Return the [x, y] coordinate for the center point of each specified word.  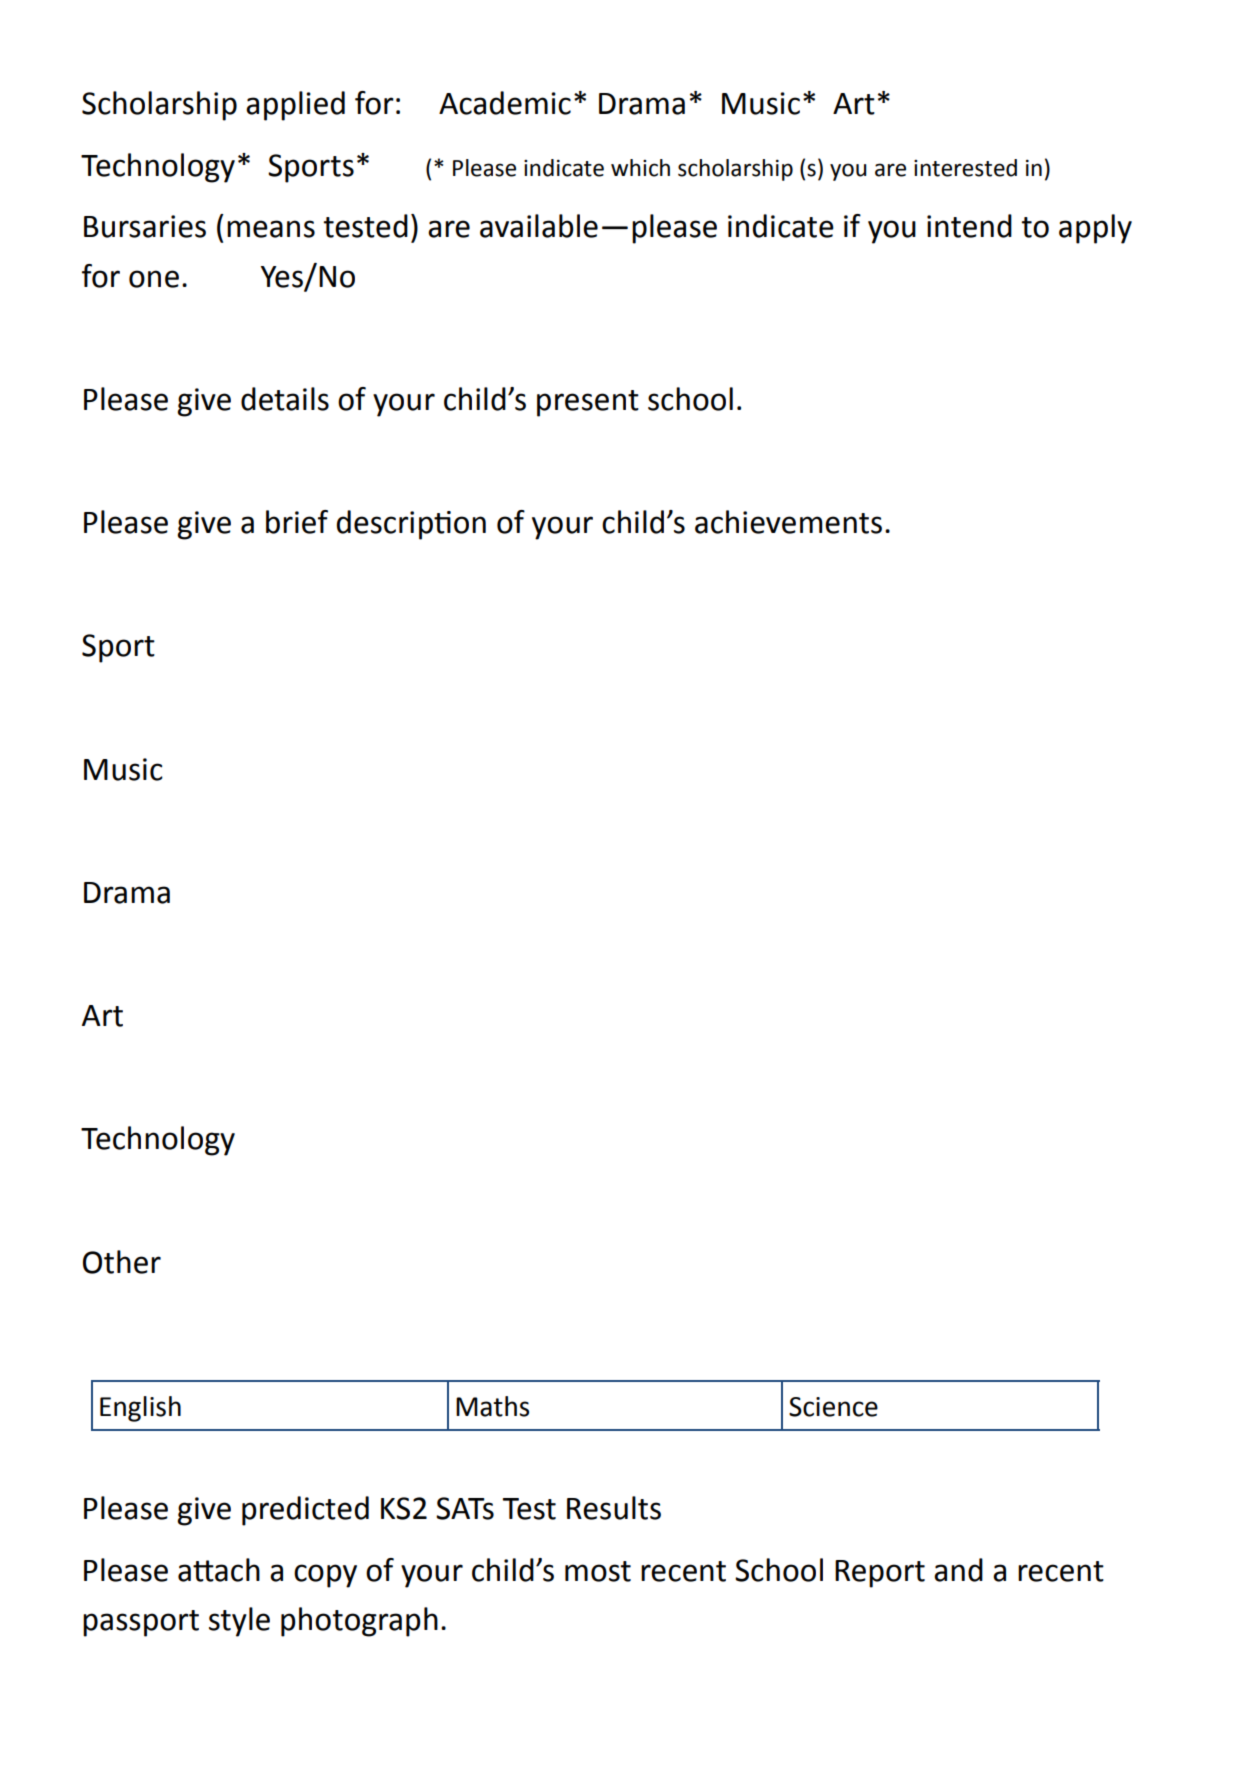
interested [965, 168]
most [598, 1571]
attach [219, 1570]
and [958, 1570]
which [640, 168]
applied [295, 106]
